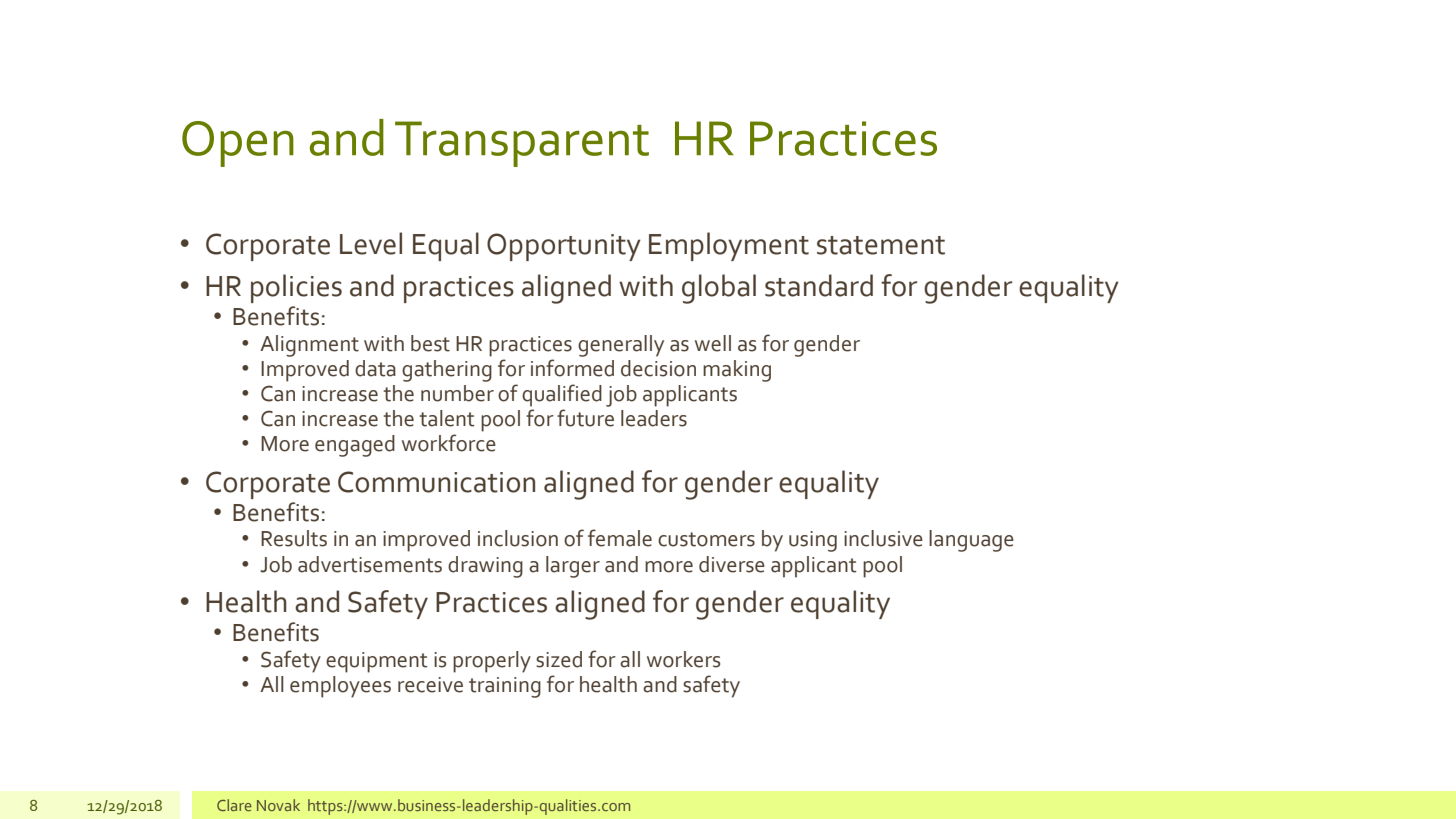 The height and width of the document is (819, 1456). I want to click on data, so click(375, 368).
